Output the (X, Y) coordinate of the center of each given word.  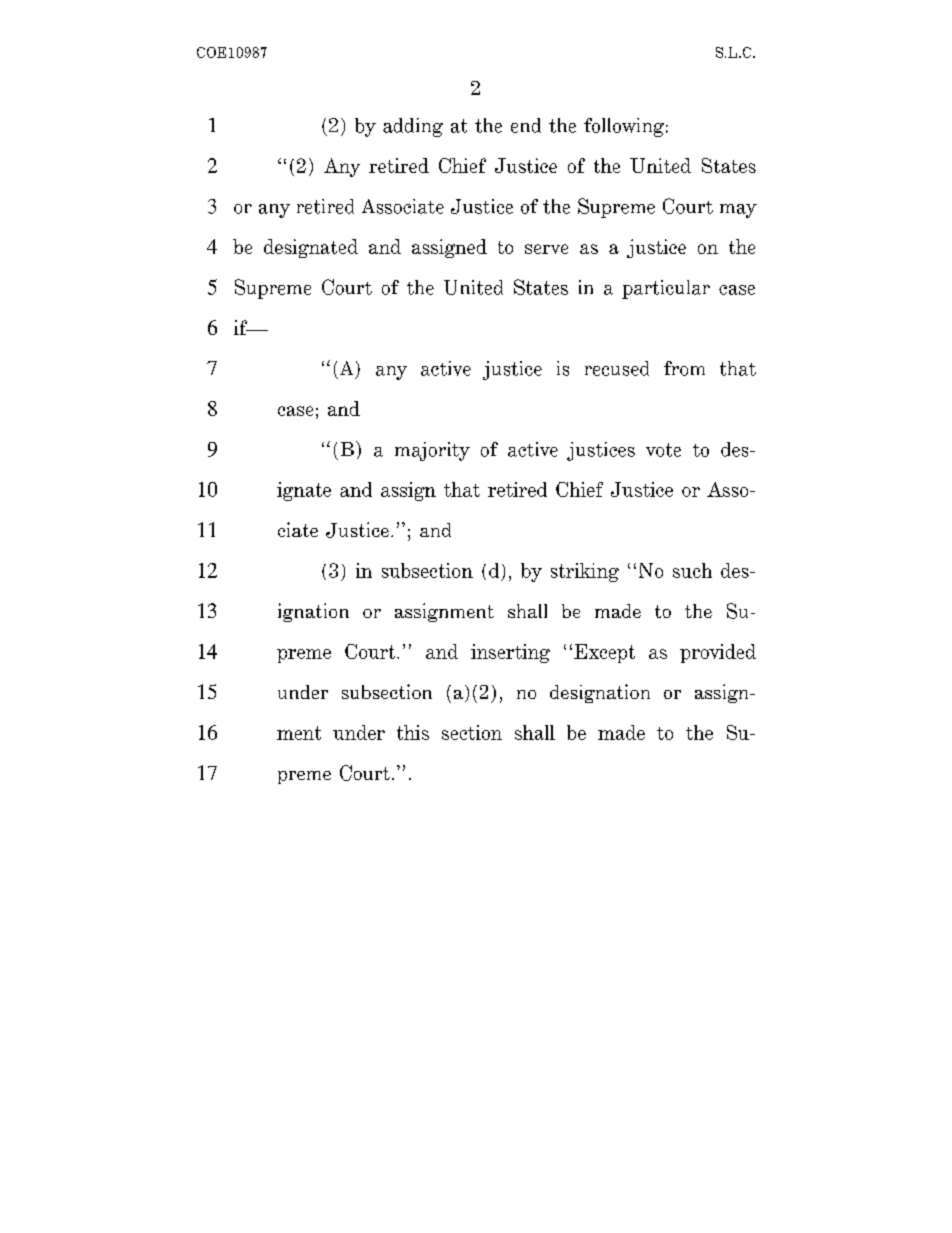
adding (413, 127)
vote (663, 450)
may (738, 211)
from (684, 368)
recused (617, 368)
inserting (510, 653)
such (692, 570)
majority (432, 451)
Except (604, 653)
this (413, 732)
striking (585, 572)
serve (546, 249)
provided (718, 653)
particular (666, 289)
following (624, 127)
